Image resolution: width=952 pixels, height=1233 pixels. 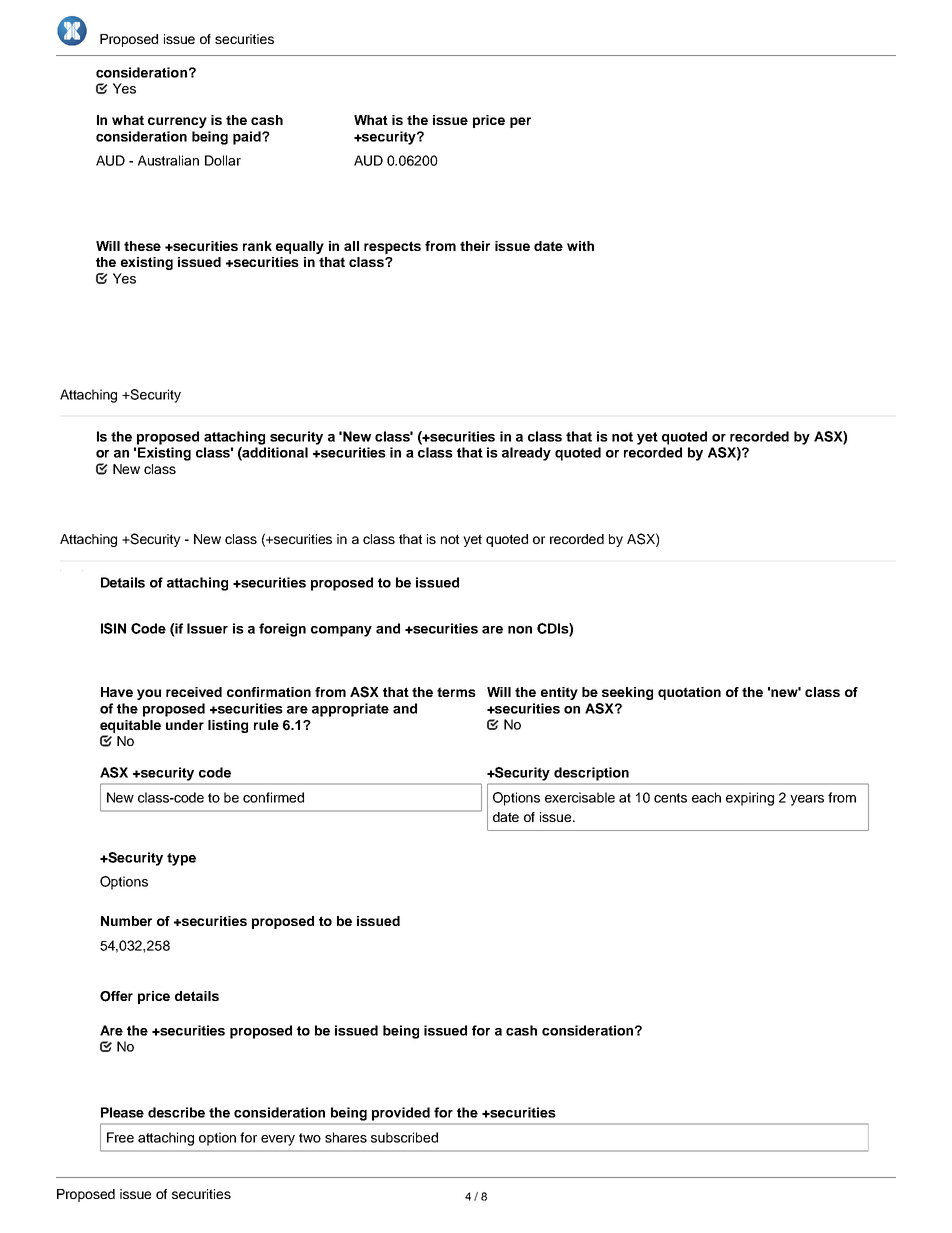 I want to click on quotation, so click(x=689, y=693).
